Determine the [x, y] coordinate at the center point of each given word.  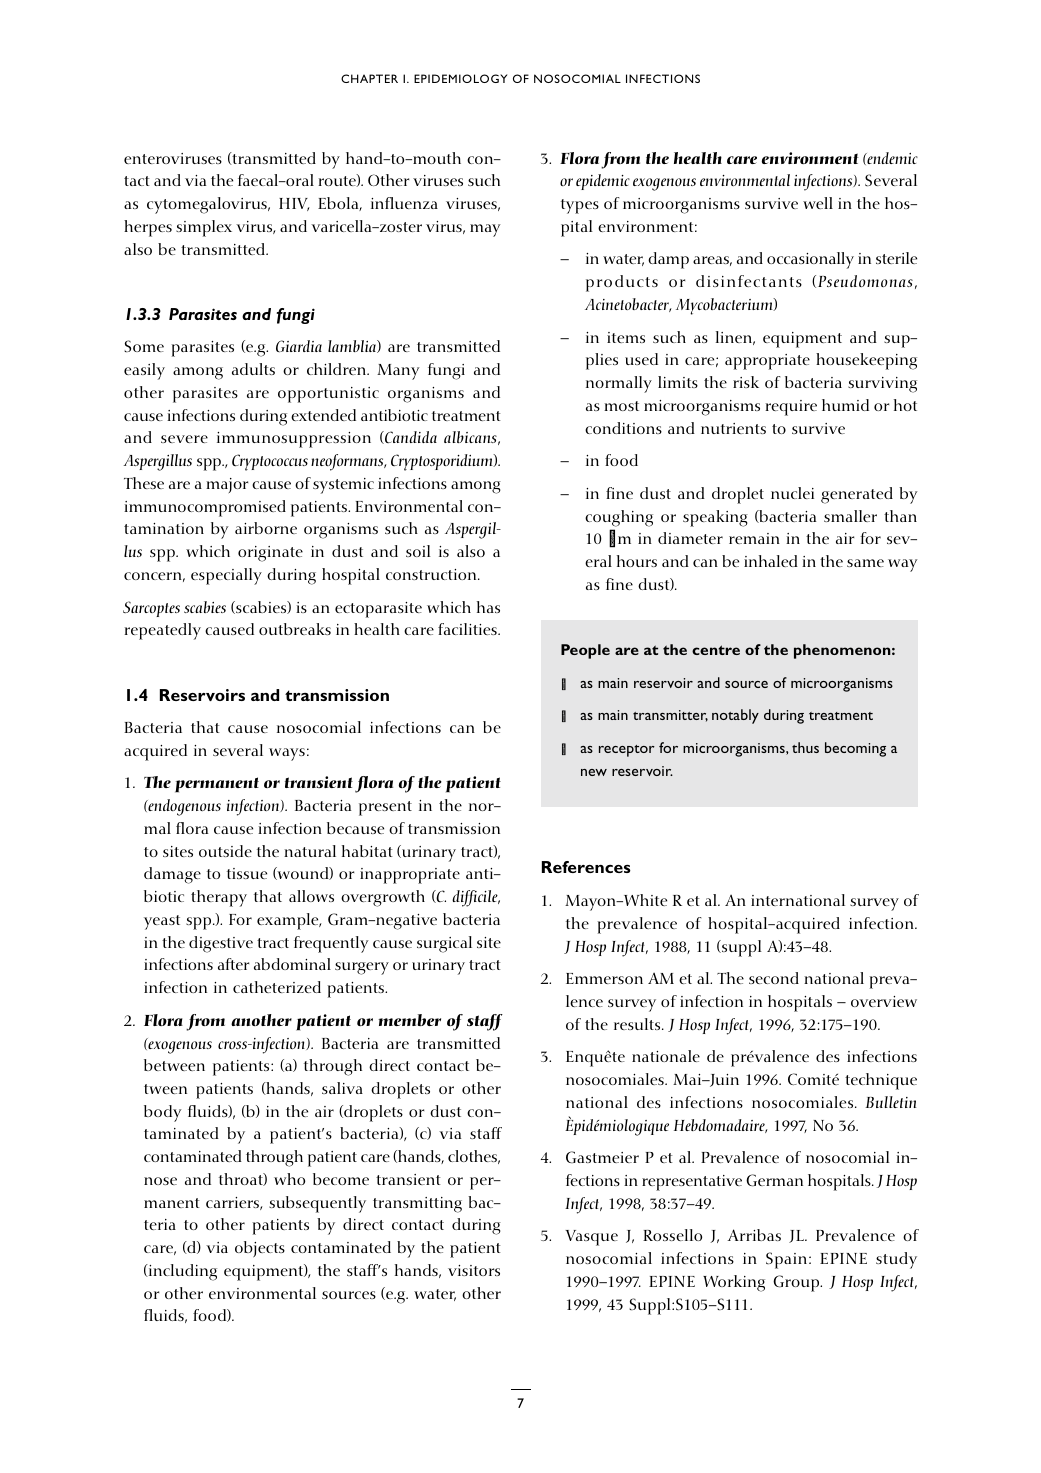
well [818, 203]
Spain [786, 1260]
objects [260, 1249]
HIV [294, 204]
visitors [474, 1270]
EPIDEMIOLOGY [460, 78]
